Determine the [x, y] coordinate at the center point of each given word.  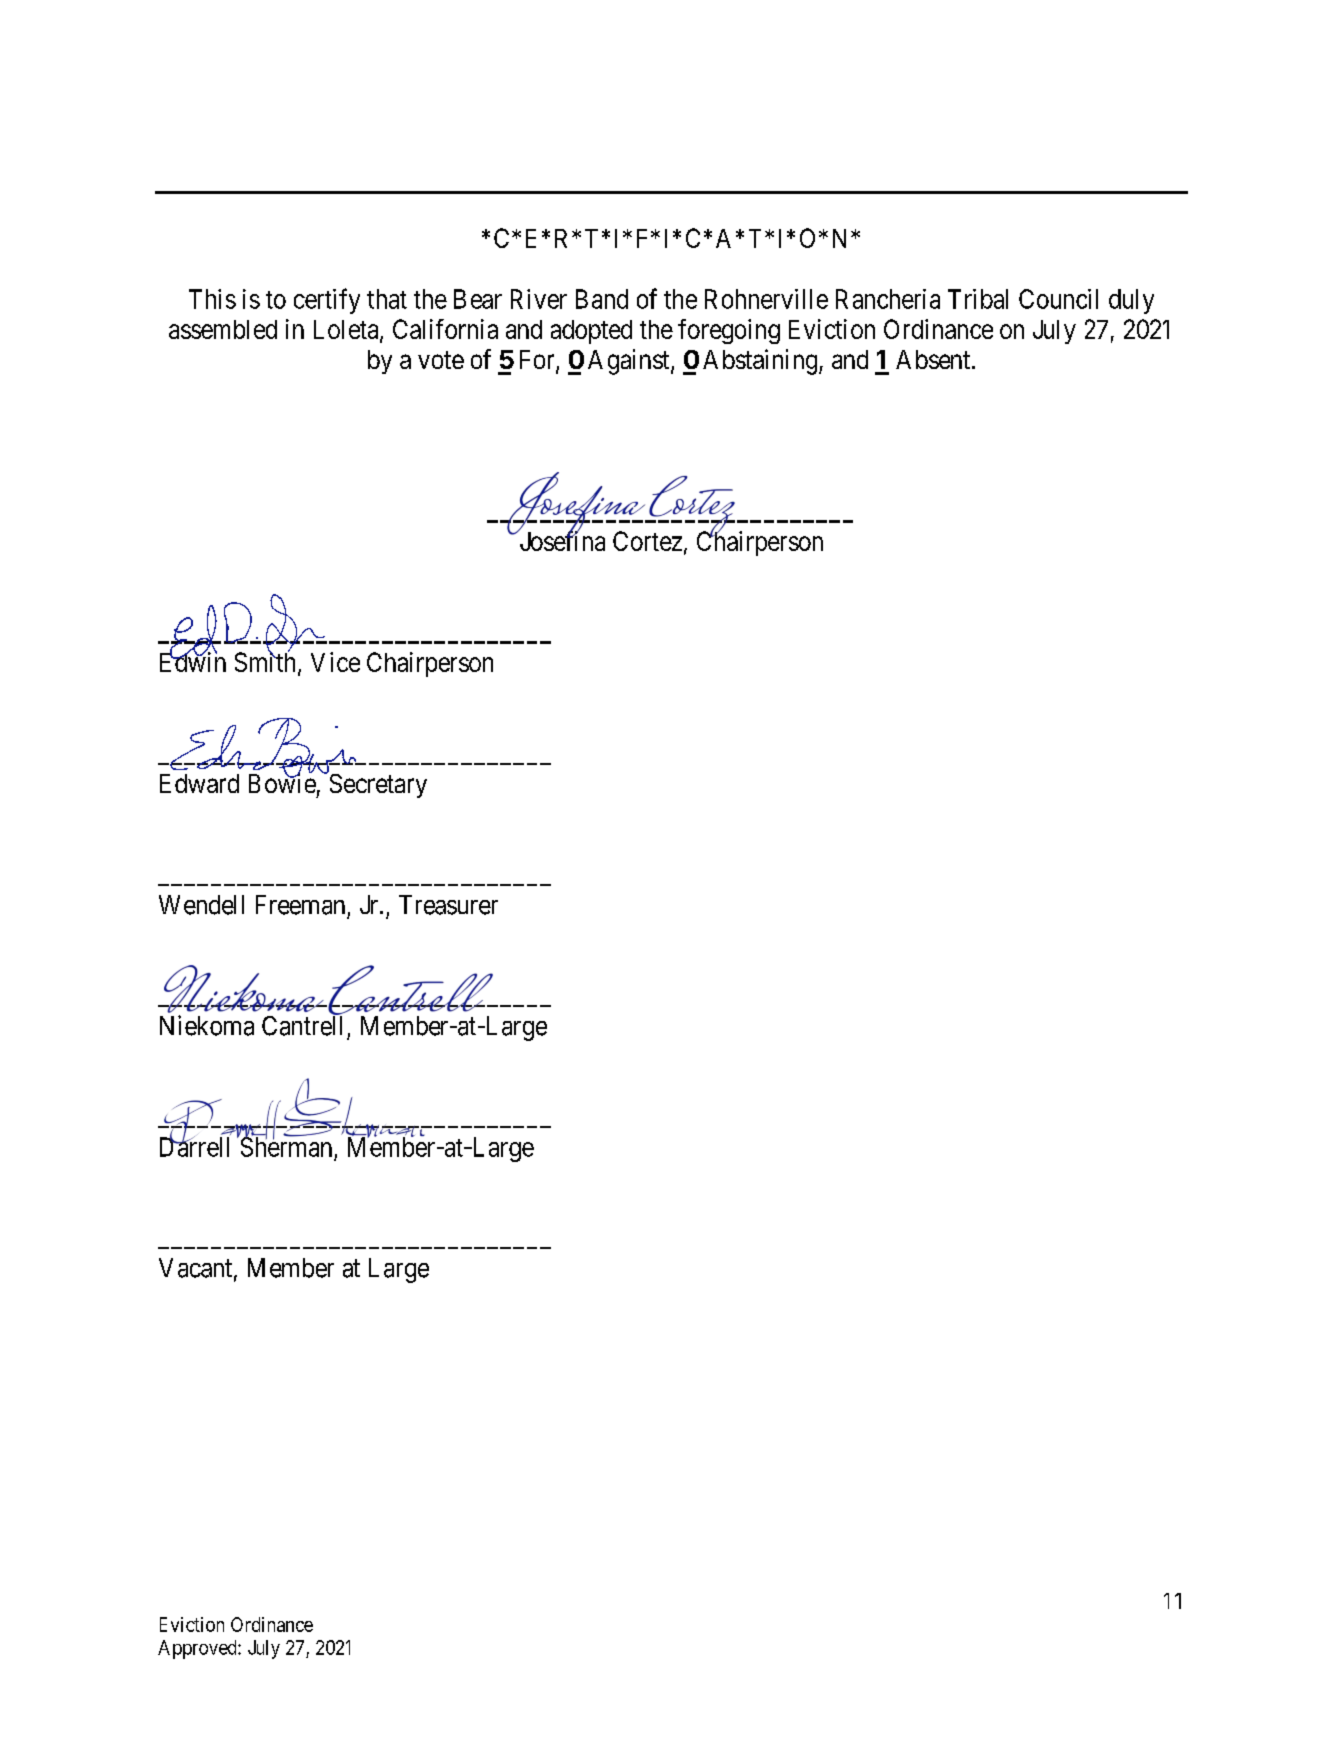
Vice [335, 662]
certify [327, 301]
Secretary [378, 786]
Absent [933, 359]
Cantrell [302, 1026]
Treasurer [448, 905]
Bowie [282, 783]
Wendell [201, 905]
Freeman [300, 905]
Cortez [647, 541]
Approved [198, 1649]
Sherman [285, 1146]
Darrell [194, 1146]
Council [1058, 299]
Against [630, 362]
